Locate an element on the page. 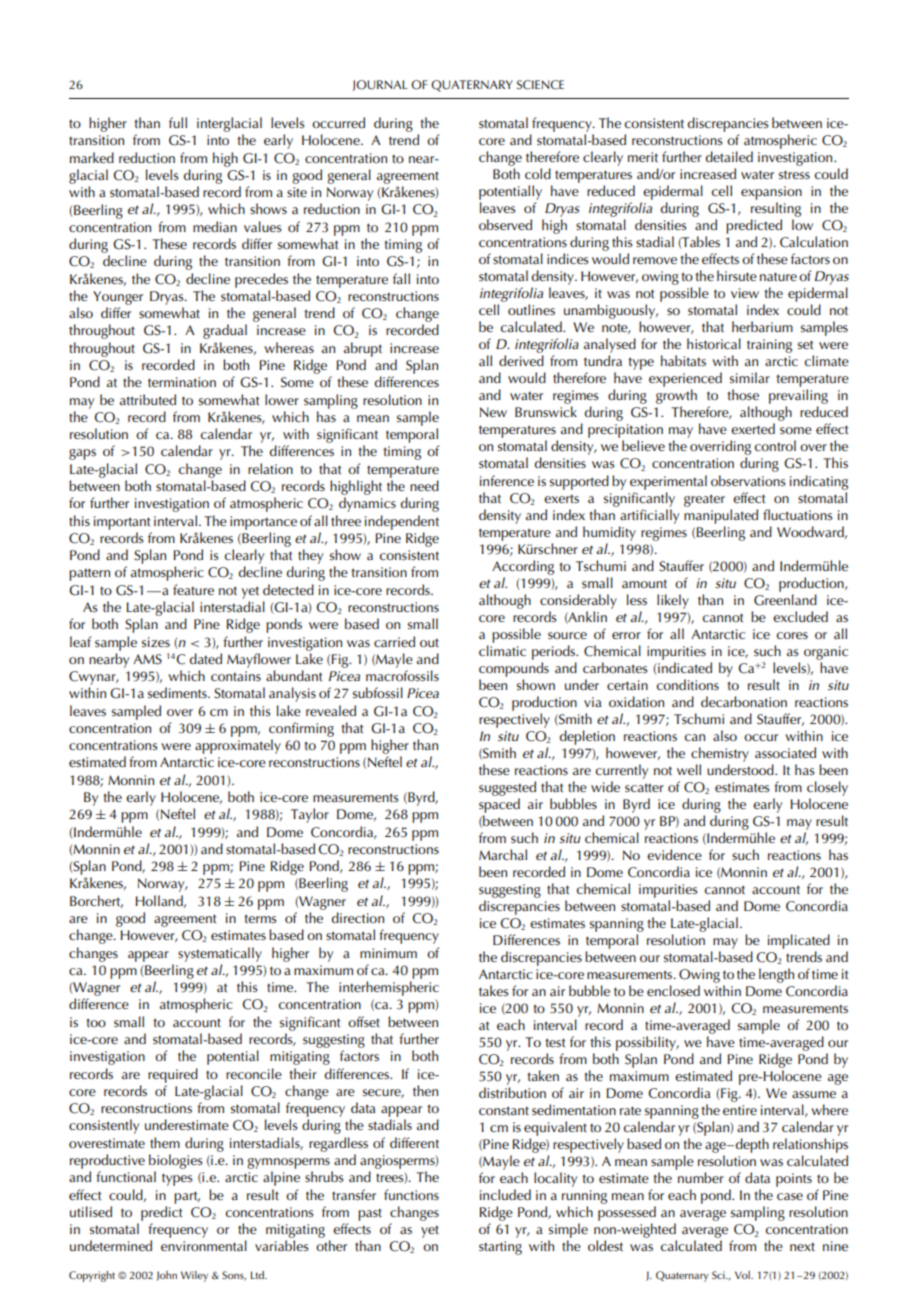 Image resolution: width=924 pixels, height=1308 pixels. sediments is located at coordinates (178, 692).
